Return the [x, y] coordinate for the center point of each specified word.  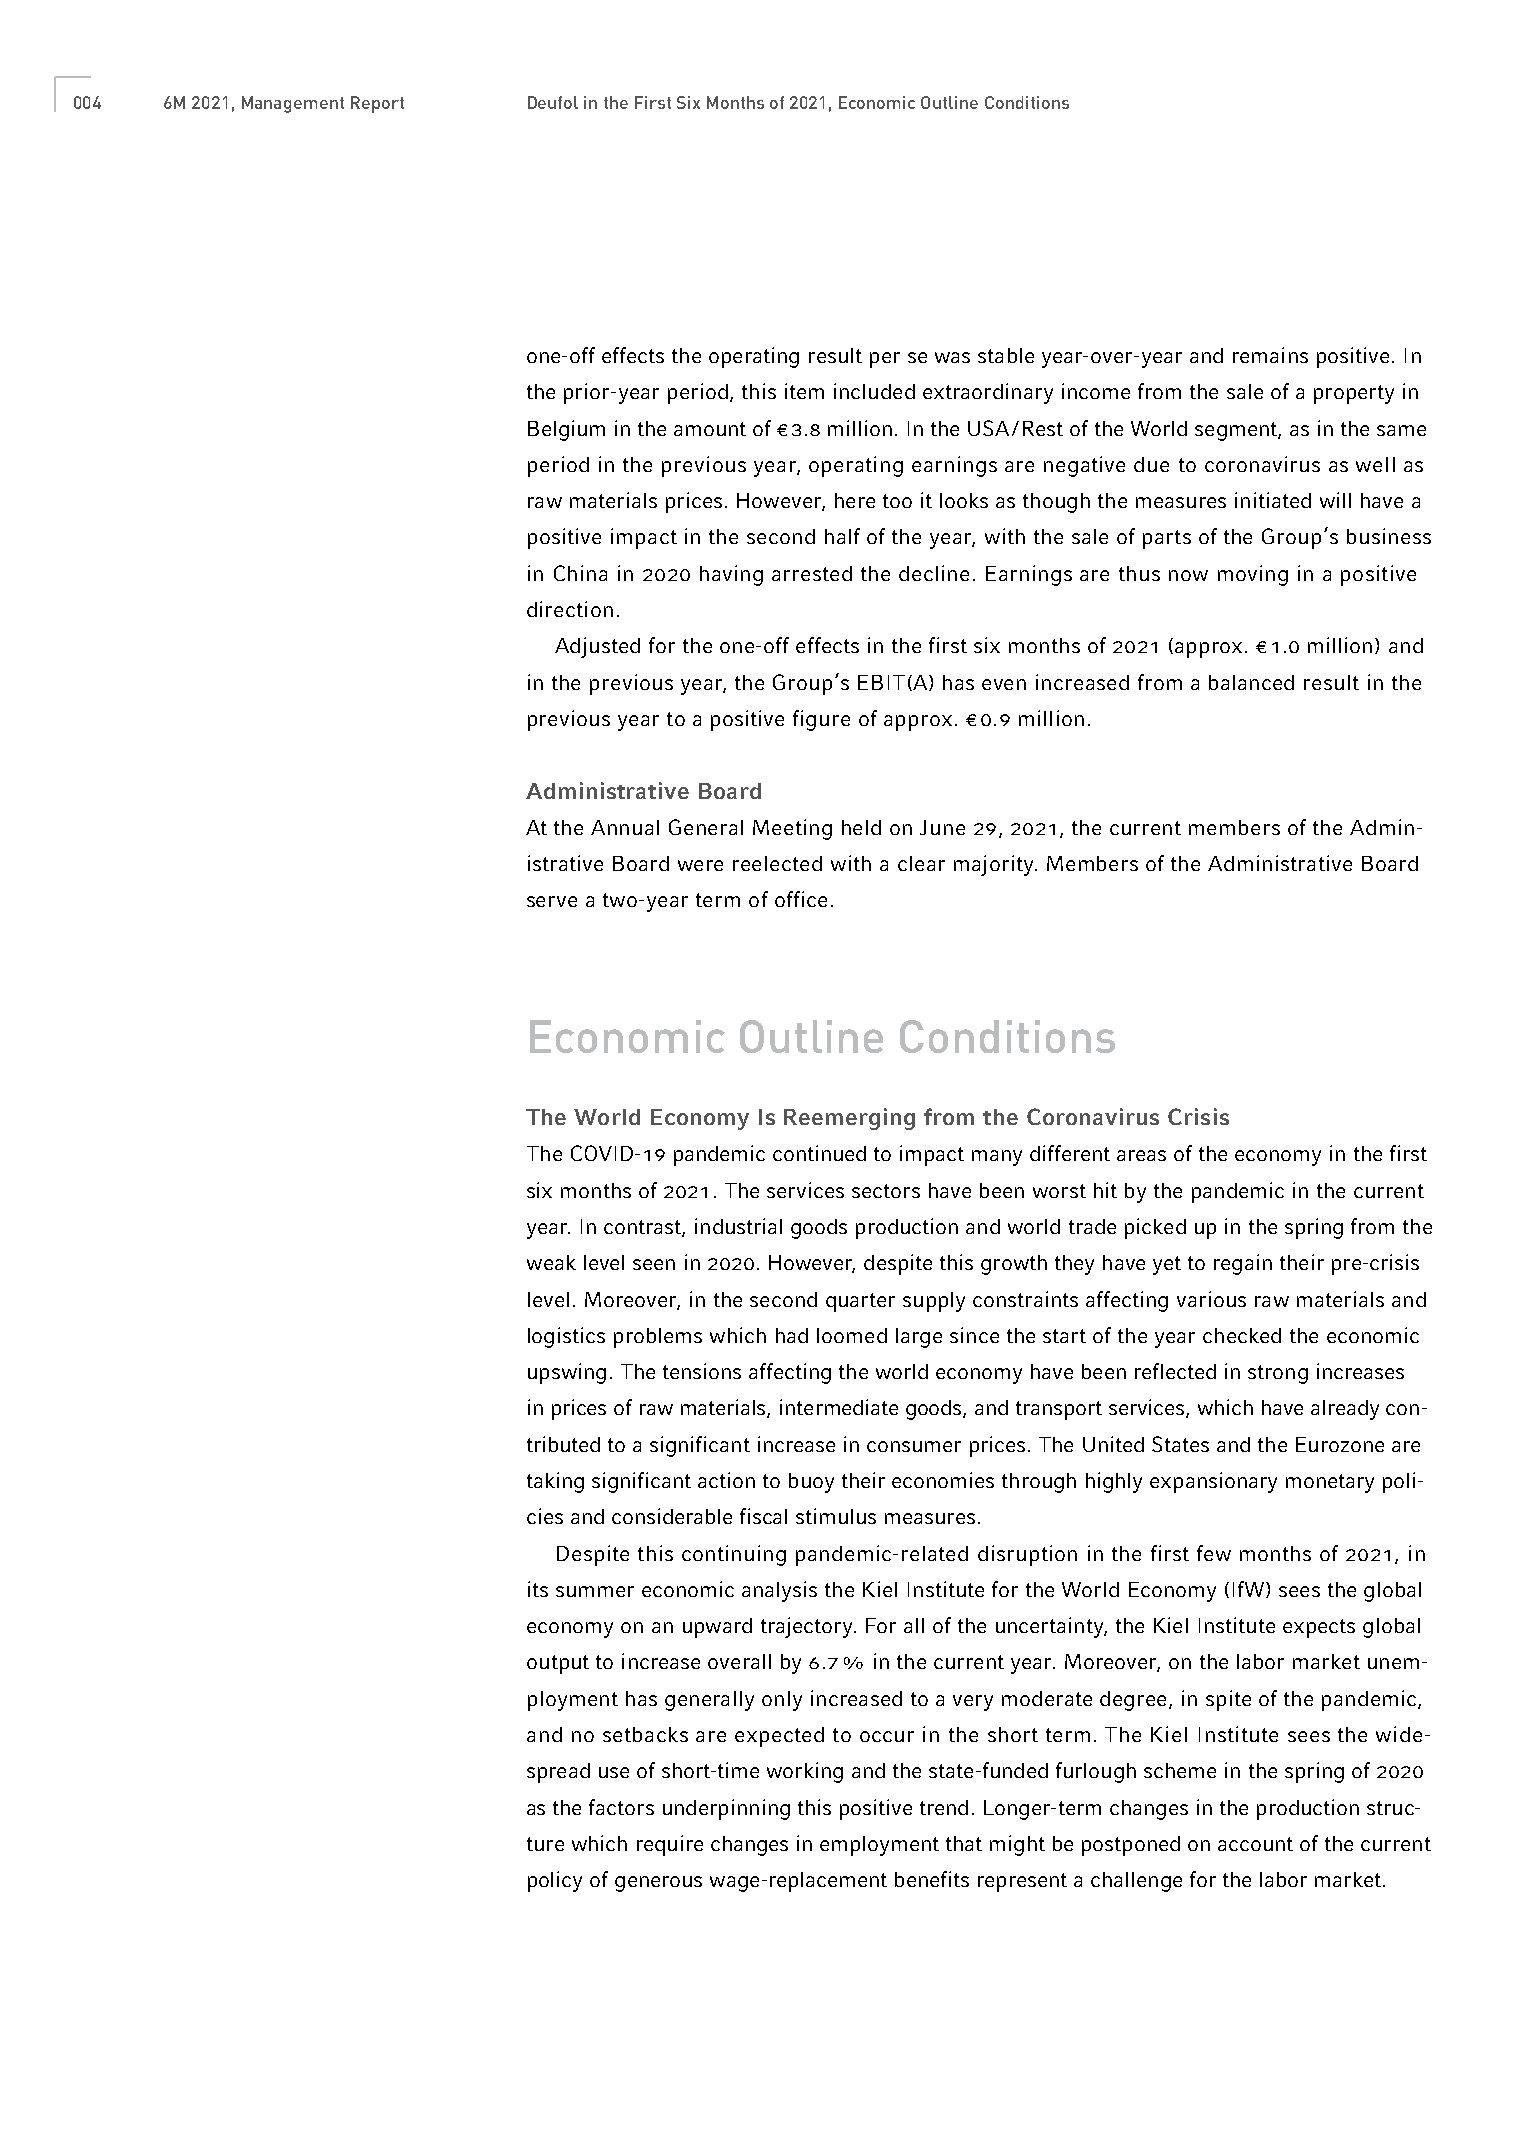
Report [377, 104]
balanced [1251, 682]
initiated [1273, 500]
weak [551, 1262]
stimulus [836, 1516]
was [952, 357]
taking [555, 1482]
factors [621, 1807]
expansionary [1213, 1482]
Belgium [566, 430]
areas [1141, 1155]
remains [1270, 355]
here [855, 500]
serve [552, 901]
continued [819, 1153]
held [861, 827]
